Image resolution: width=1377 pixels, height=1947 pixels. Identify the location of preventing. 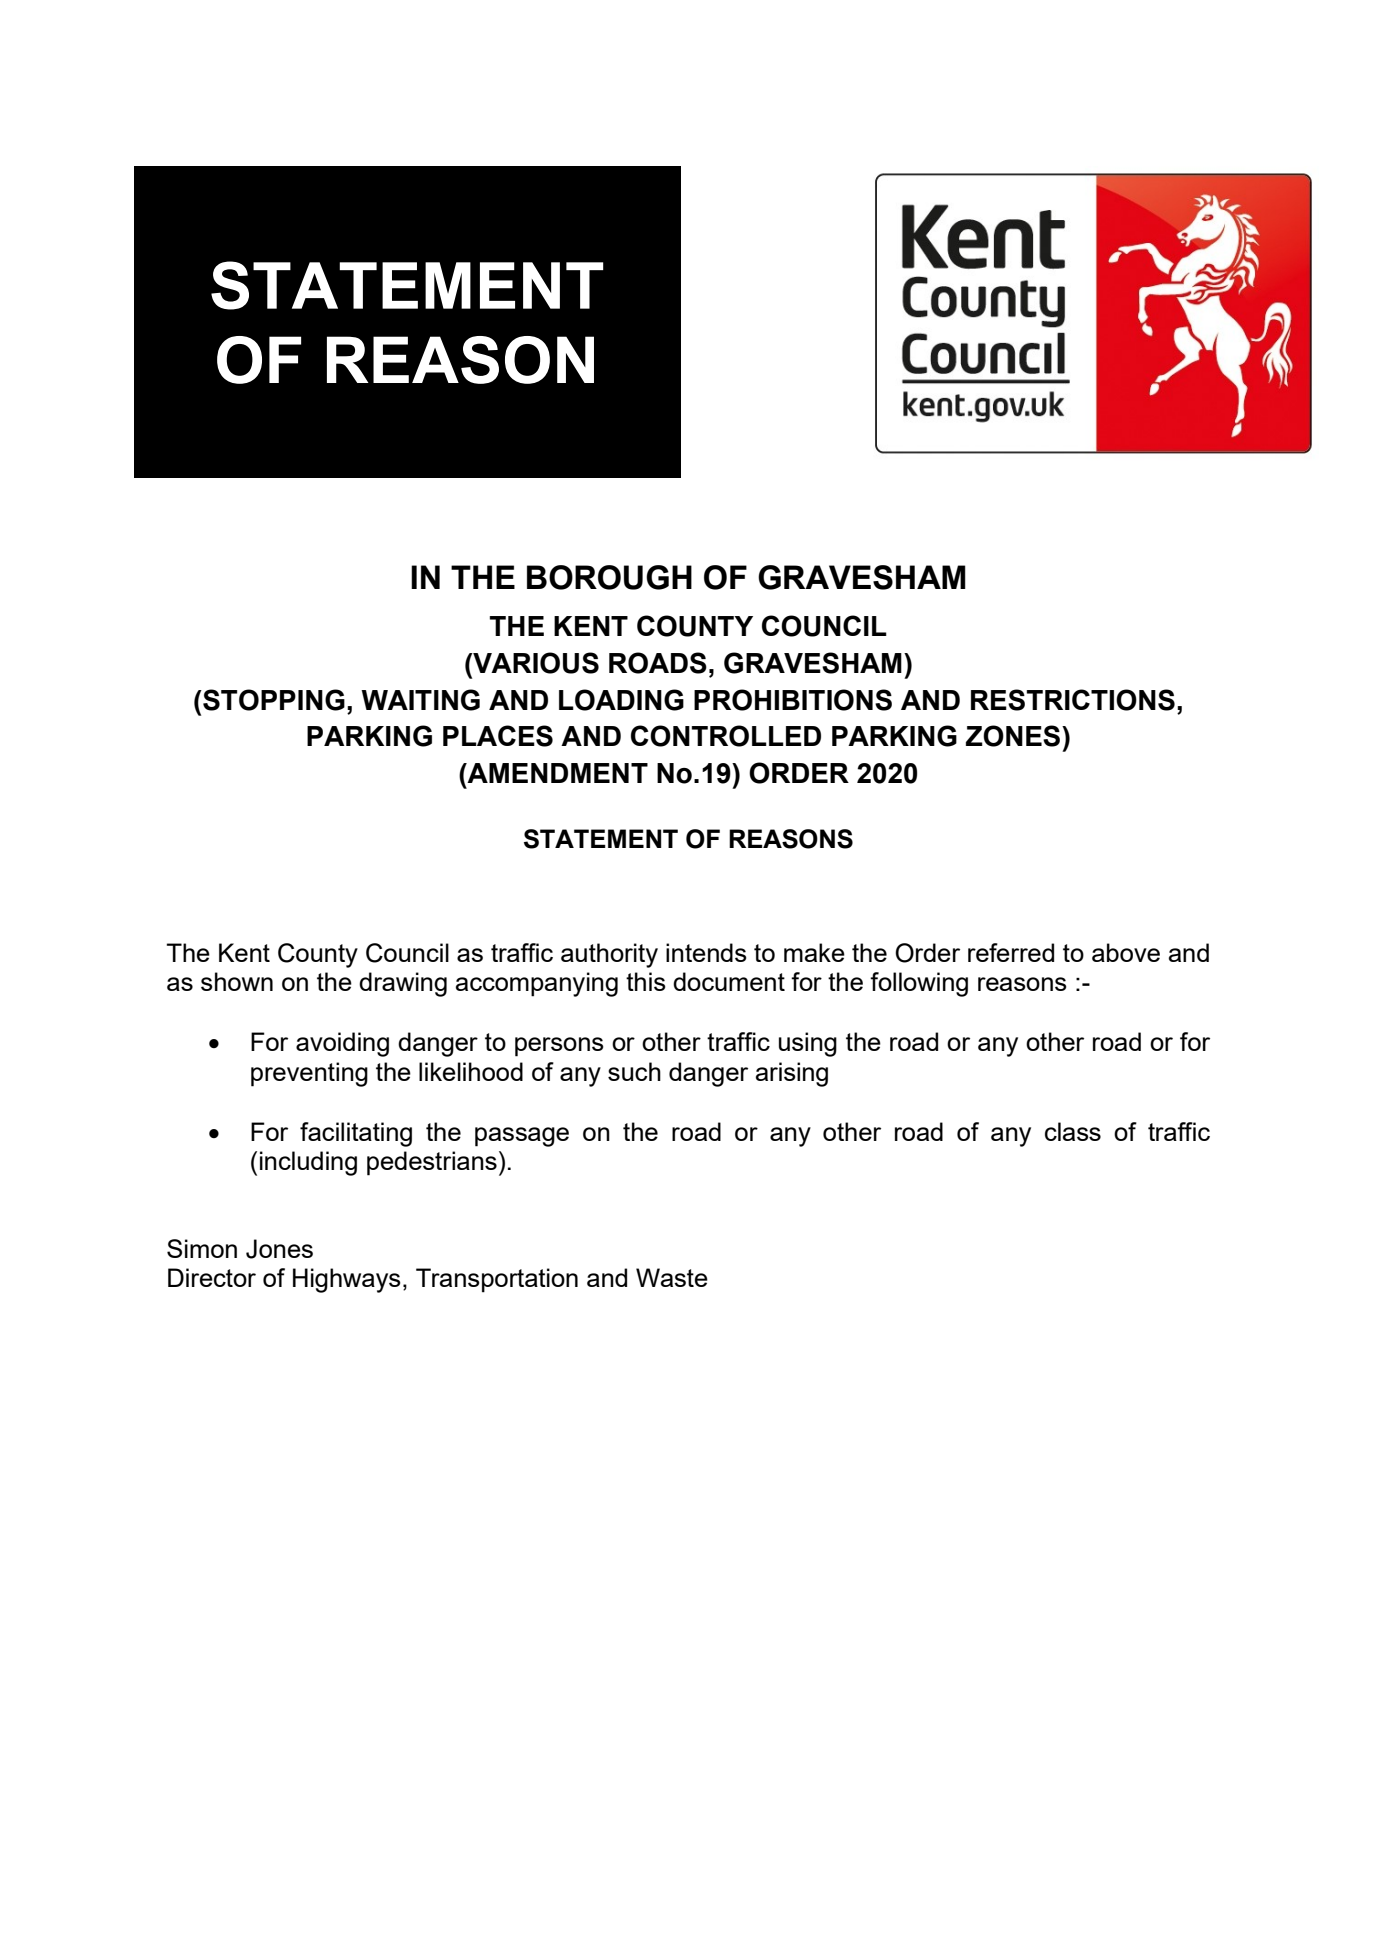
(309, 1074).
